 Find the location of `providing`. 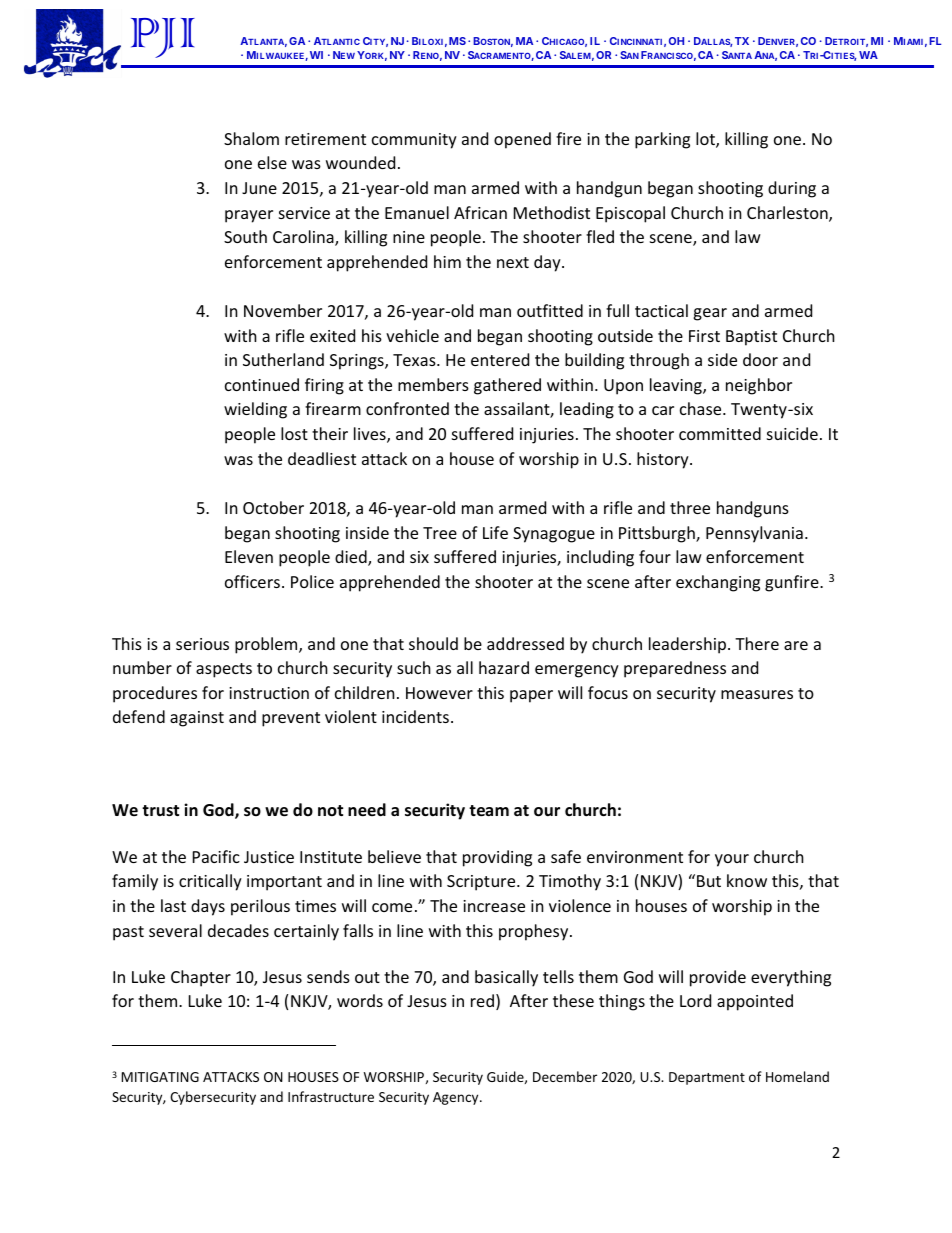

providing is located at coordinates (497, 858).
